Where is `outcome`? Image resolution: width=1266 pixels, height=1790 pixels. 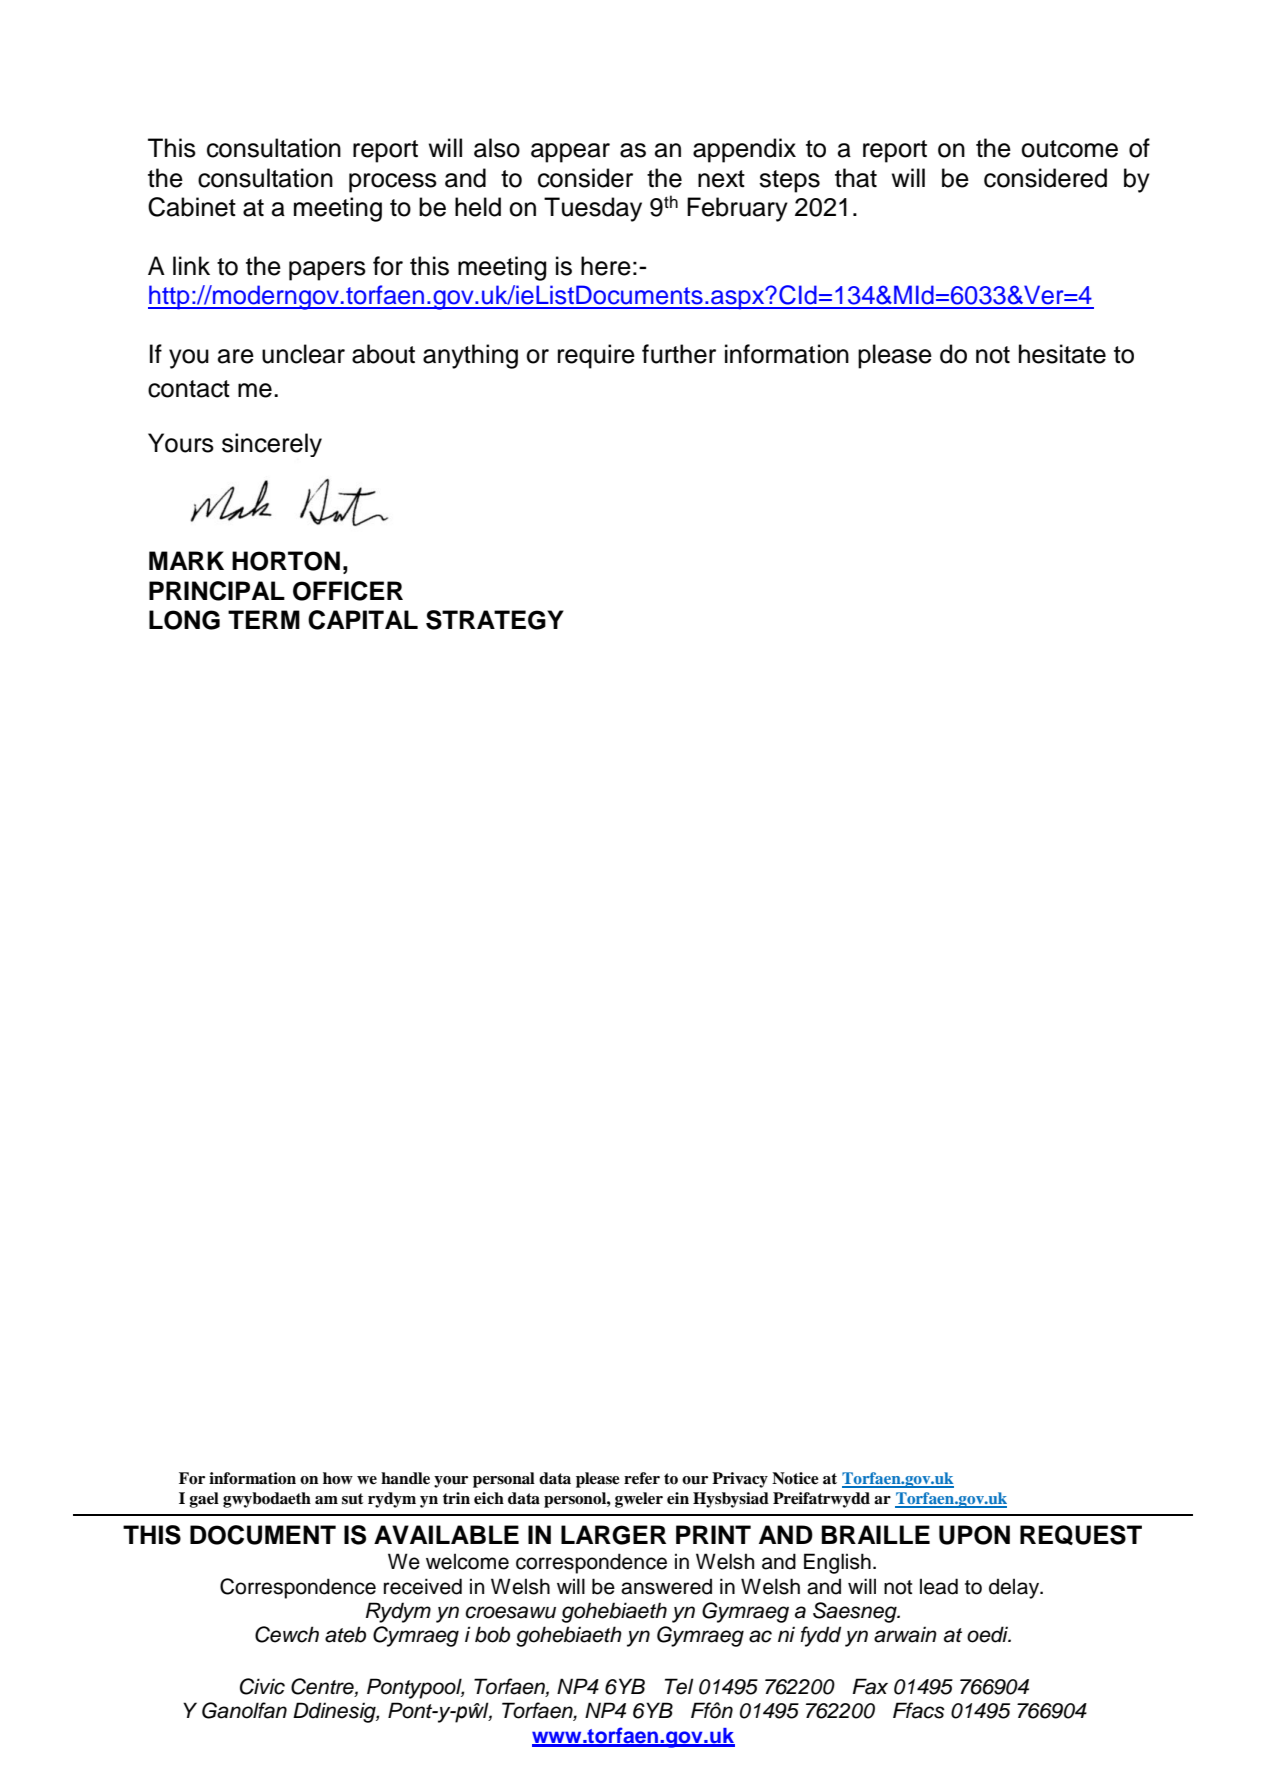 outcome is located at coordinates (1069, 149).
